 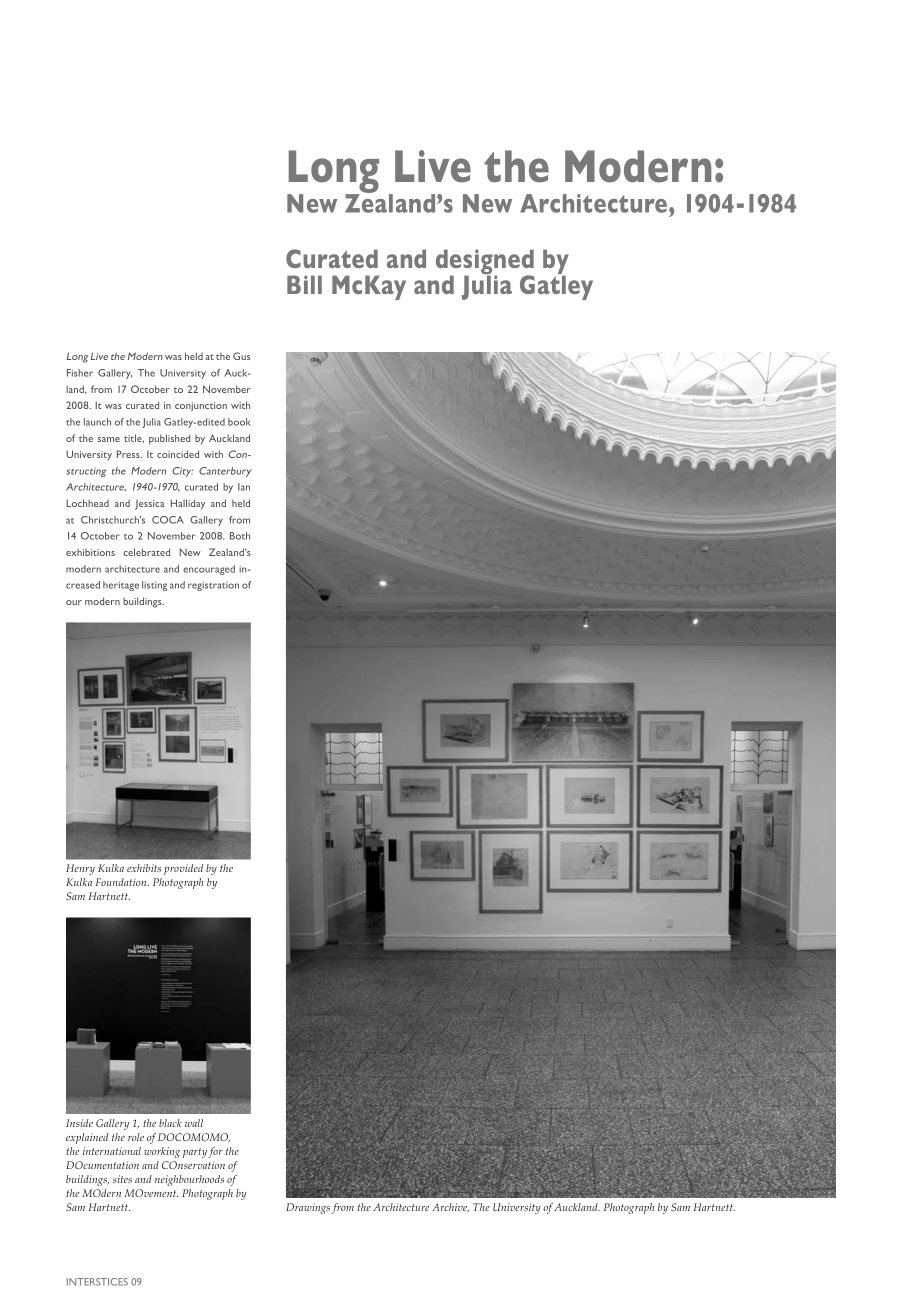 I want to click on exhibits, so click(x=144, y=868).
